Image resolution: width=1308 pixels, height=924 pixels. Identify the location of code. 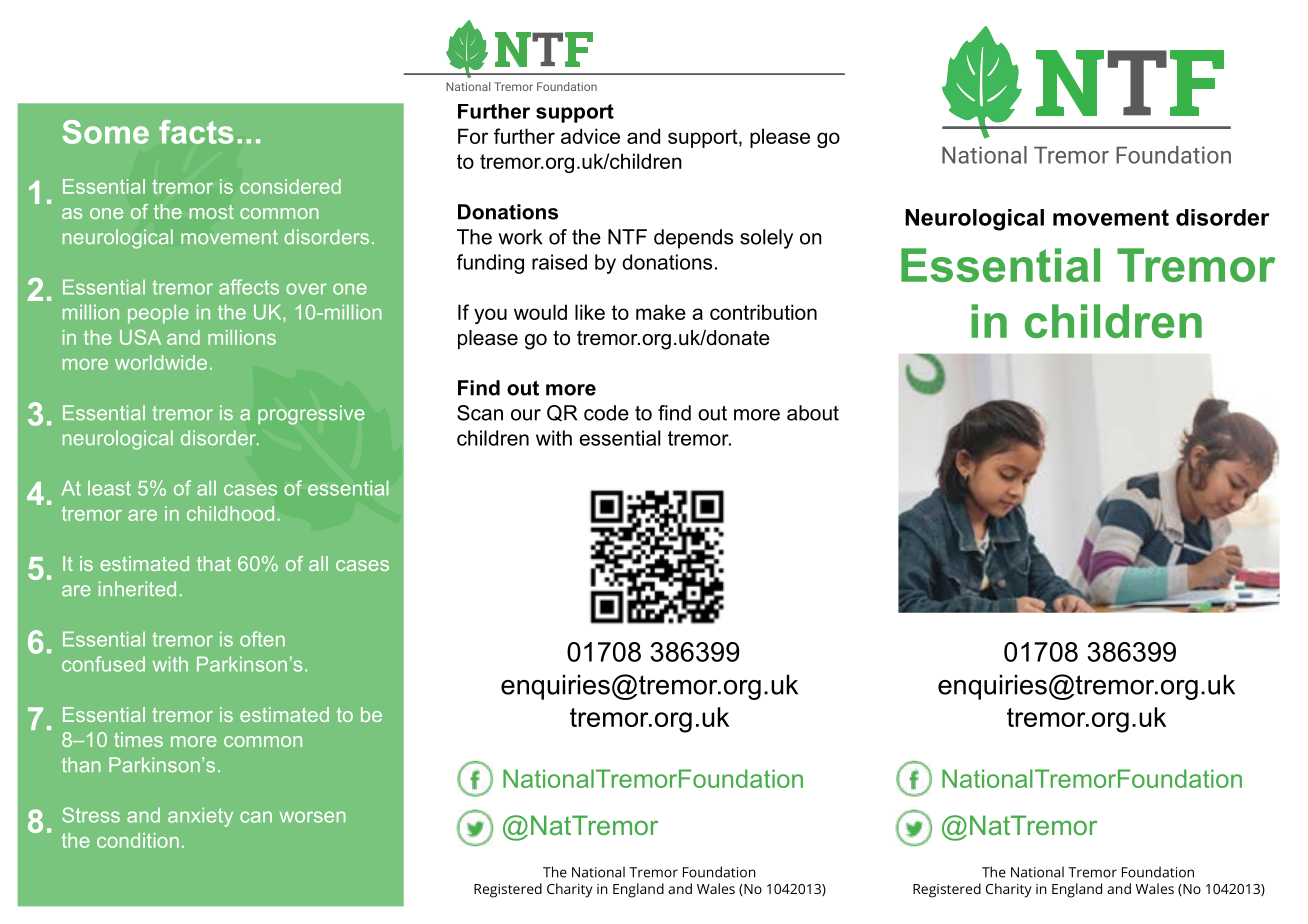
(606, 413).
